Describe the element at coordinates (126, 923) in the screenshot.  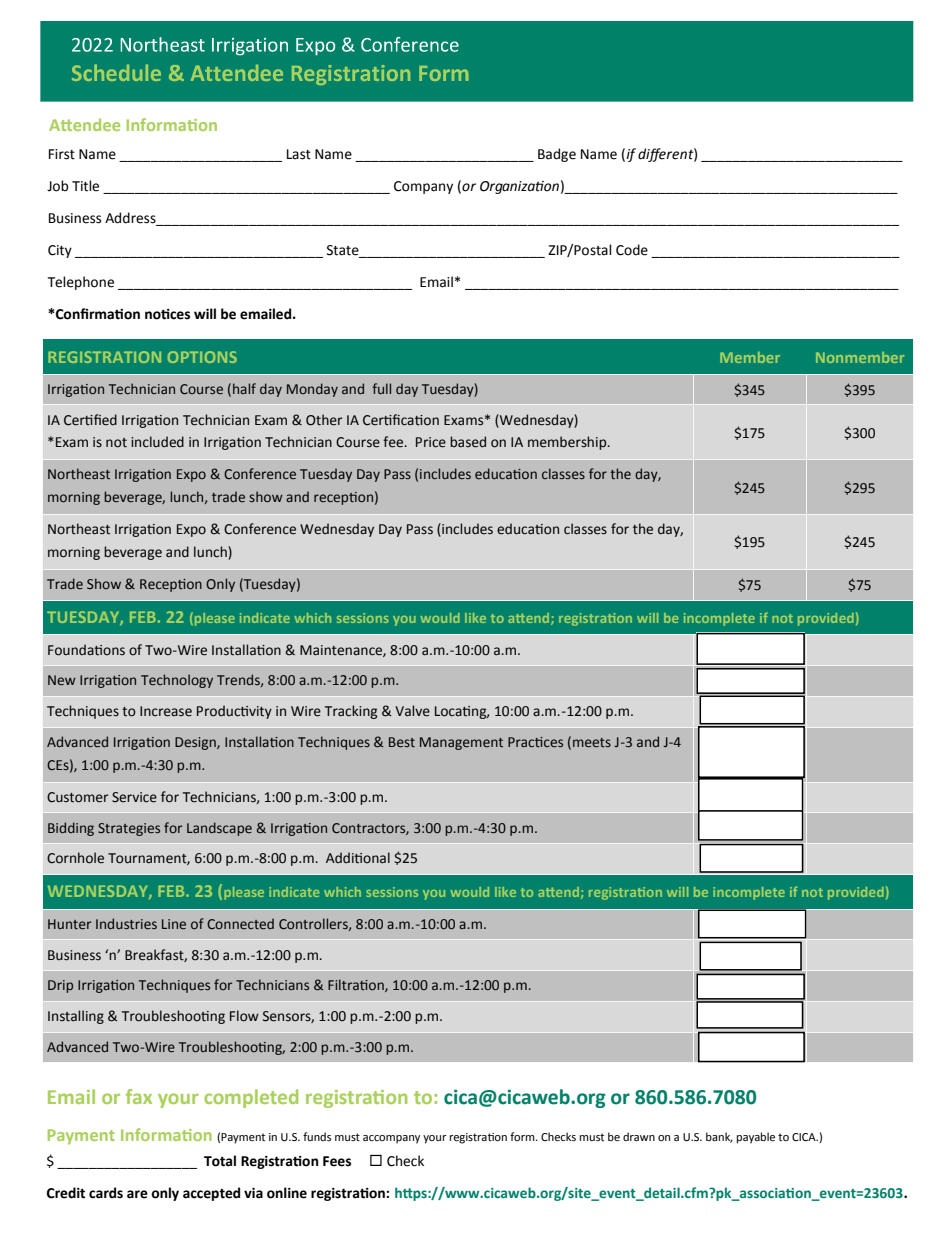
I see `Industries` at that location.
